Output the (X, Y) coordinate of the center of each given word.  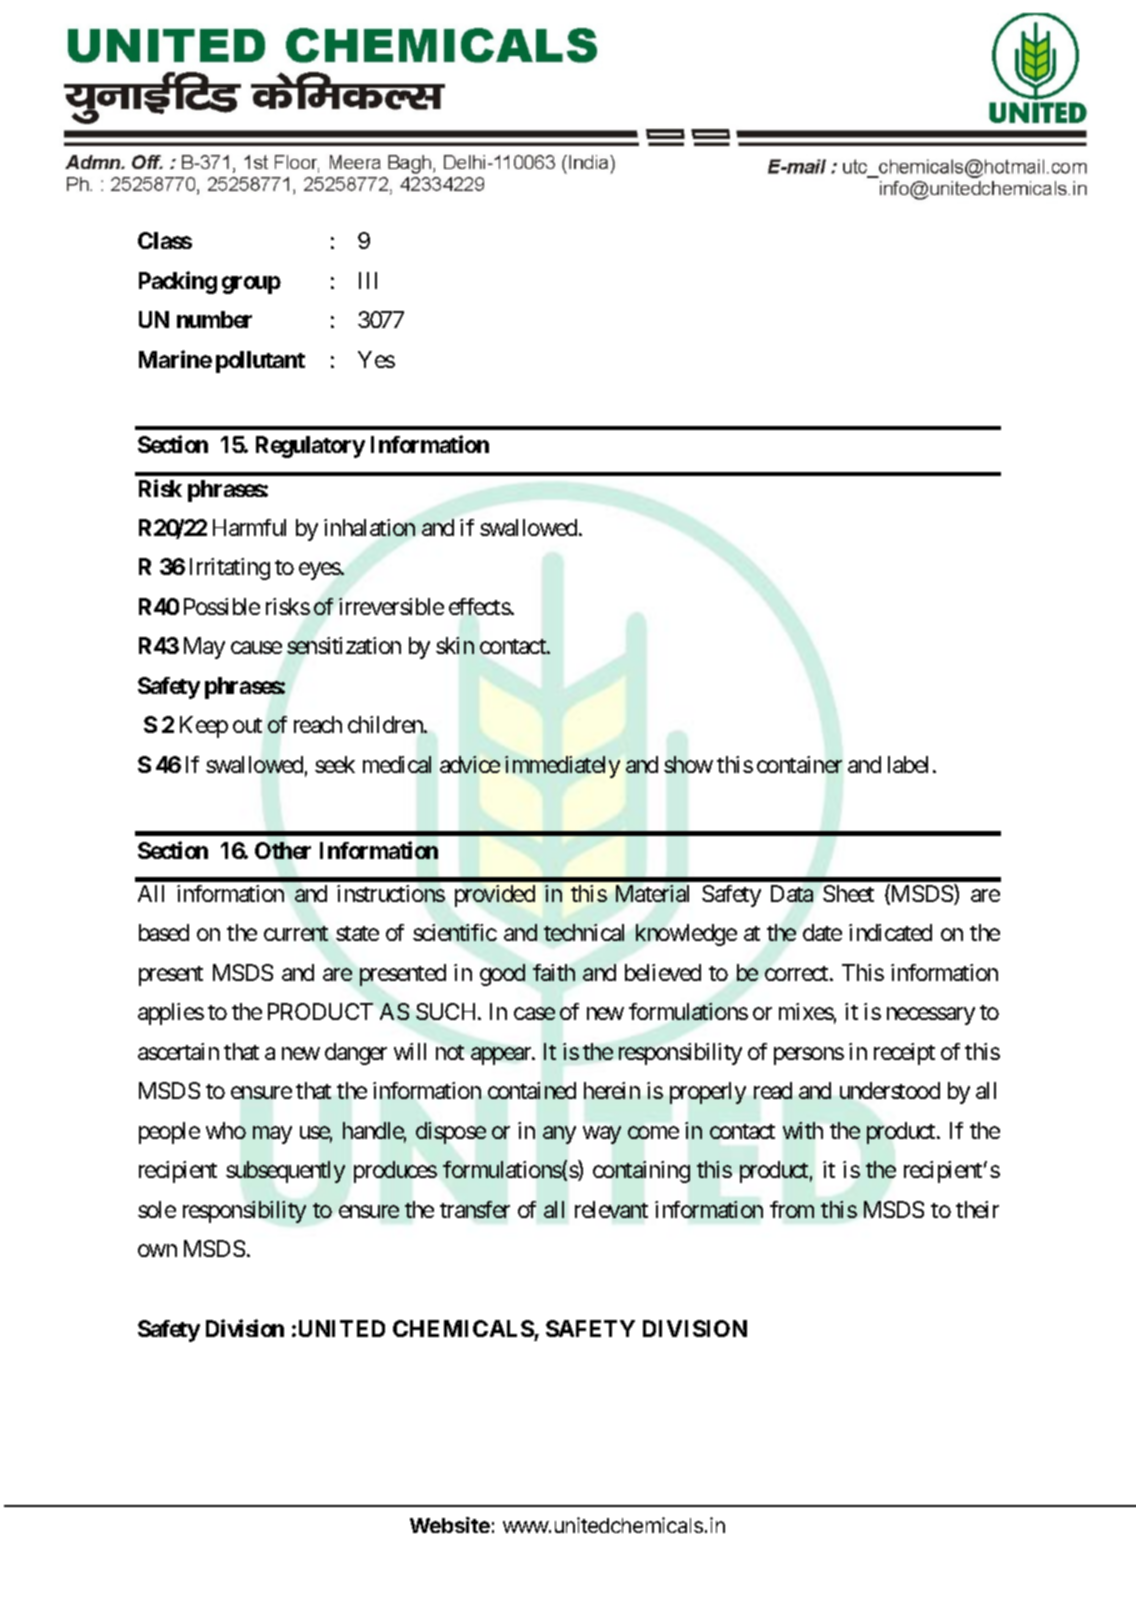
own (157, 1251)
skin (455, 645)
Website (450, 1525)
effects (480, 606)
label (908, 764)
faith (554, 972)
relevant (611, 1209)
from (792, 1209)
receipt (904, 1054)
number (214, 319)
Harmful (249, 527)
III (368, 280)
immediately (562, 767)
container (799, 764)
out (247, 725)
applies (171, 1014)
